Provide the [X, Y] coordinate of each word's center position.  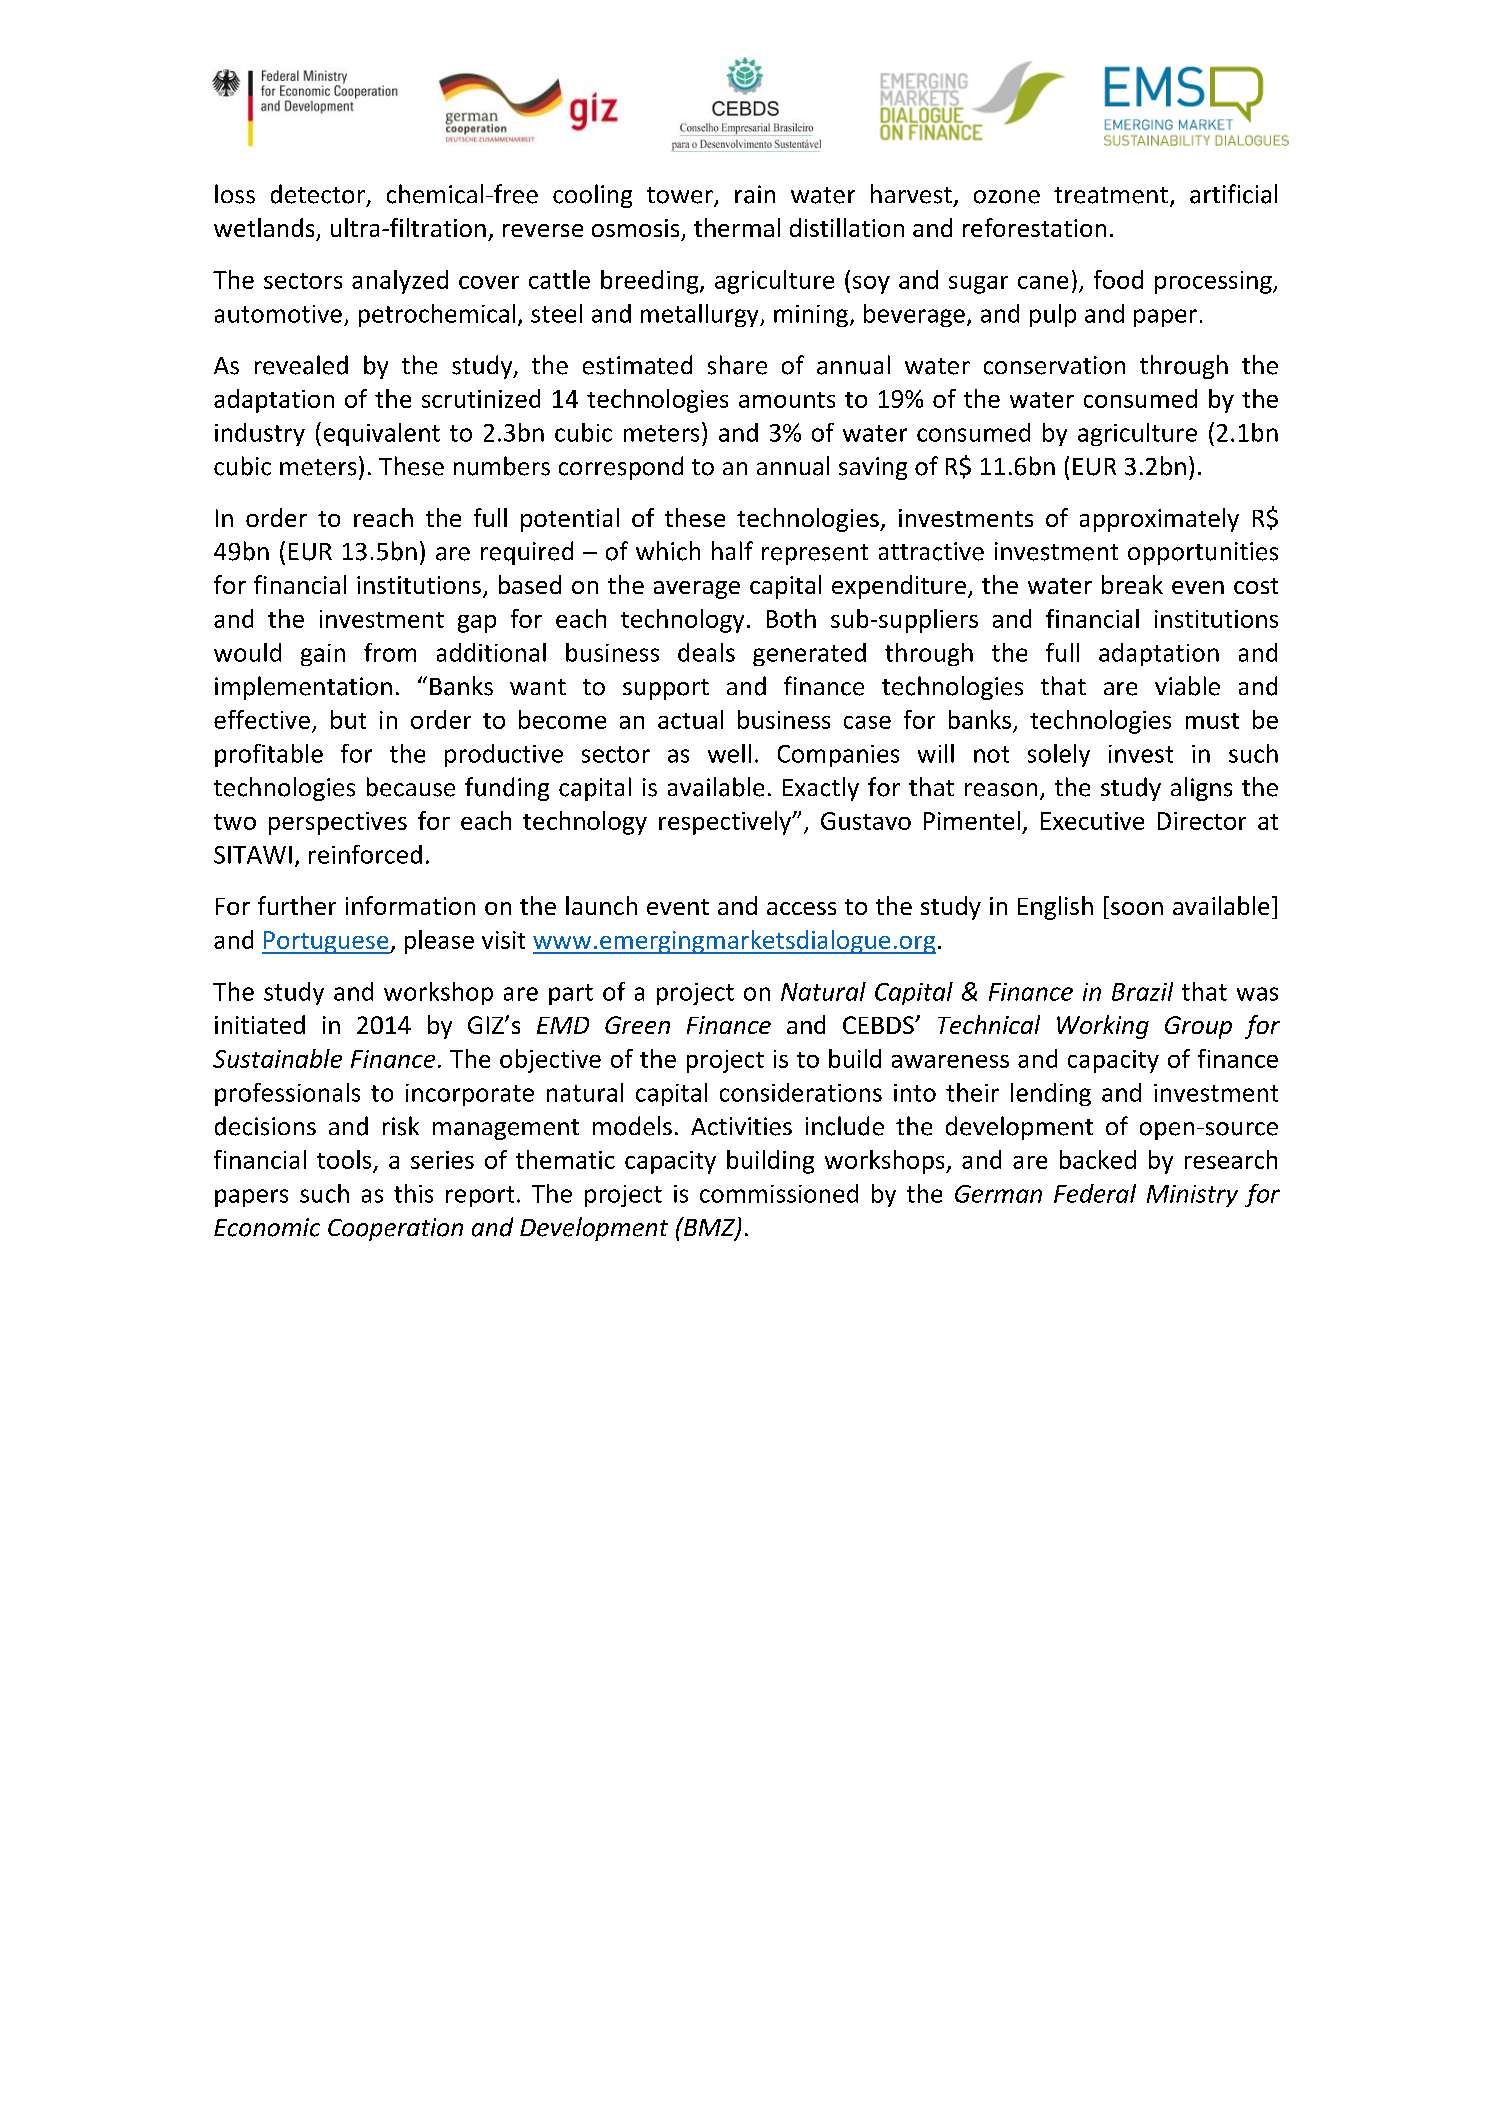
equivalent [382, 434]
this [413, 1193]
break [1132, 584]
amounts [787, 400]
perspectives [338, 823]
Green [637, 1025]
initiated [260, 1024]
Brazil [1142, 991]
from [390, 652]
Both [791, 618]
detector [318, 194]
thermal [737, 227]
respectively [726, 823]
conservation [1054, 365]
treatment [1111, 195]
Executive [1092, 821]
